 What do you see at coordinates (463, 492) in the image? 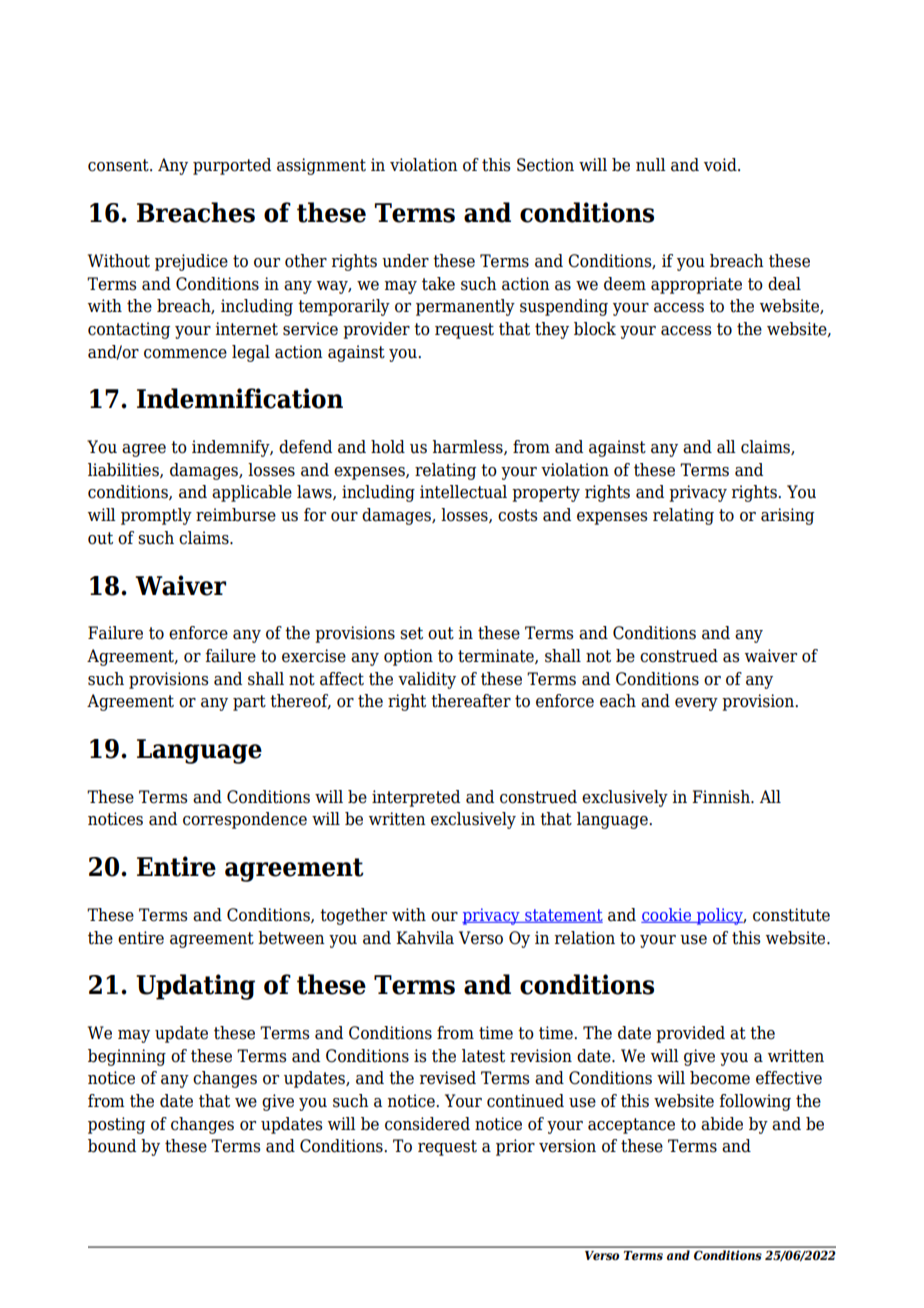
I see `intellectual` at bounding box center [463, 492].
